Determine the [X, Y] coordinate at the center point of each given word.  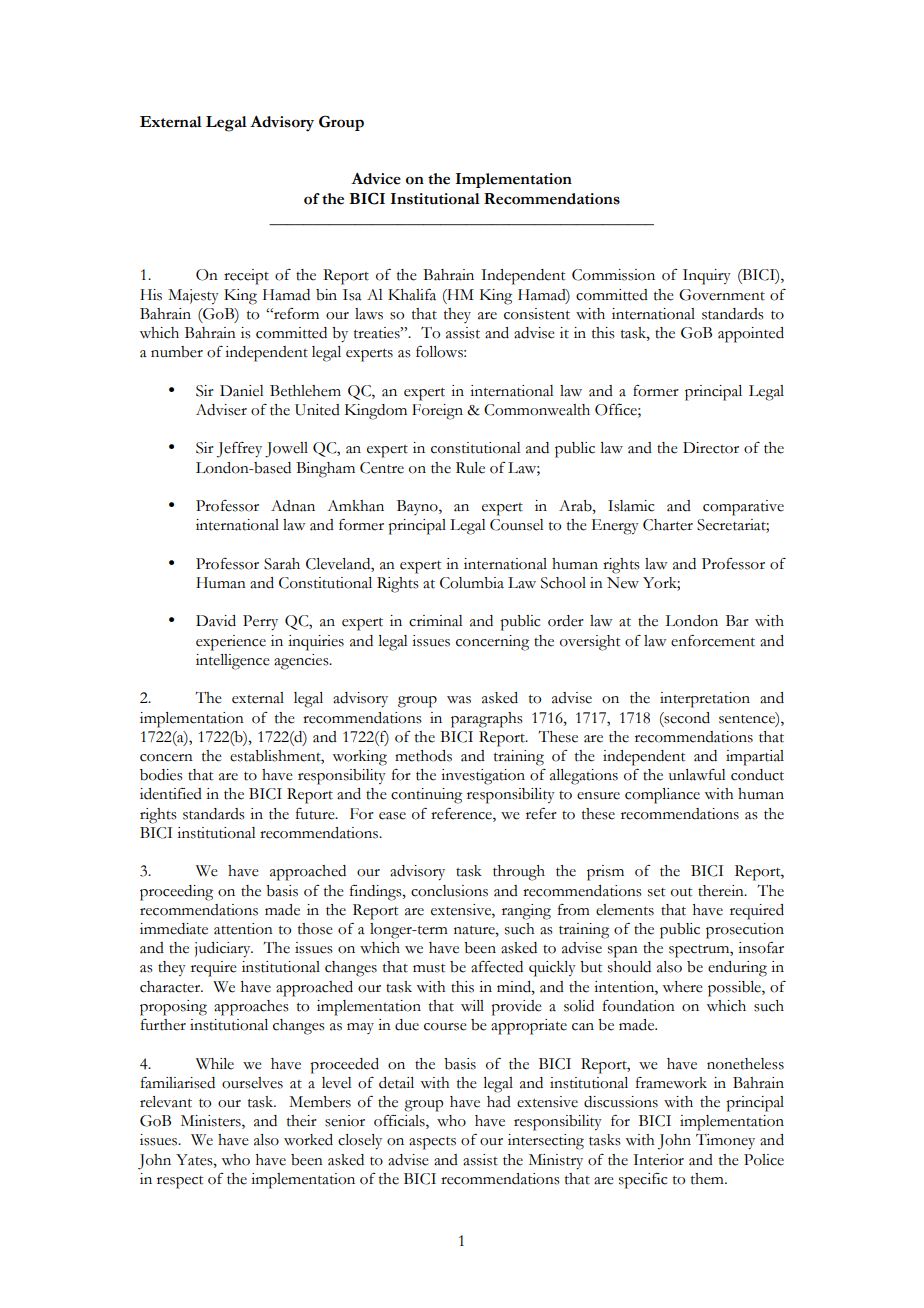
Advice [376, 179]
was [459, 700]
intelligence [233, 662]
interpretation [705, 700]
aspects [432, 1143]
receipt [246, 277]
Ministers [212, 1122]
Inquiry [707, 277]
